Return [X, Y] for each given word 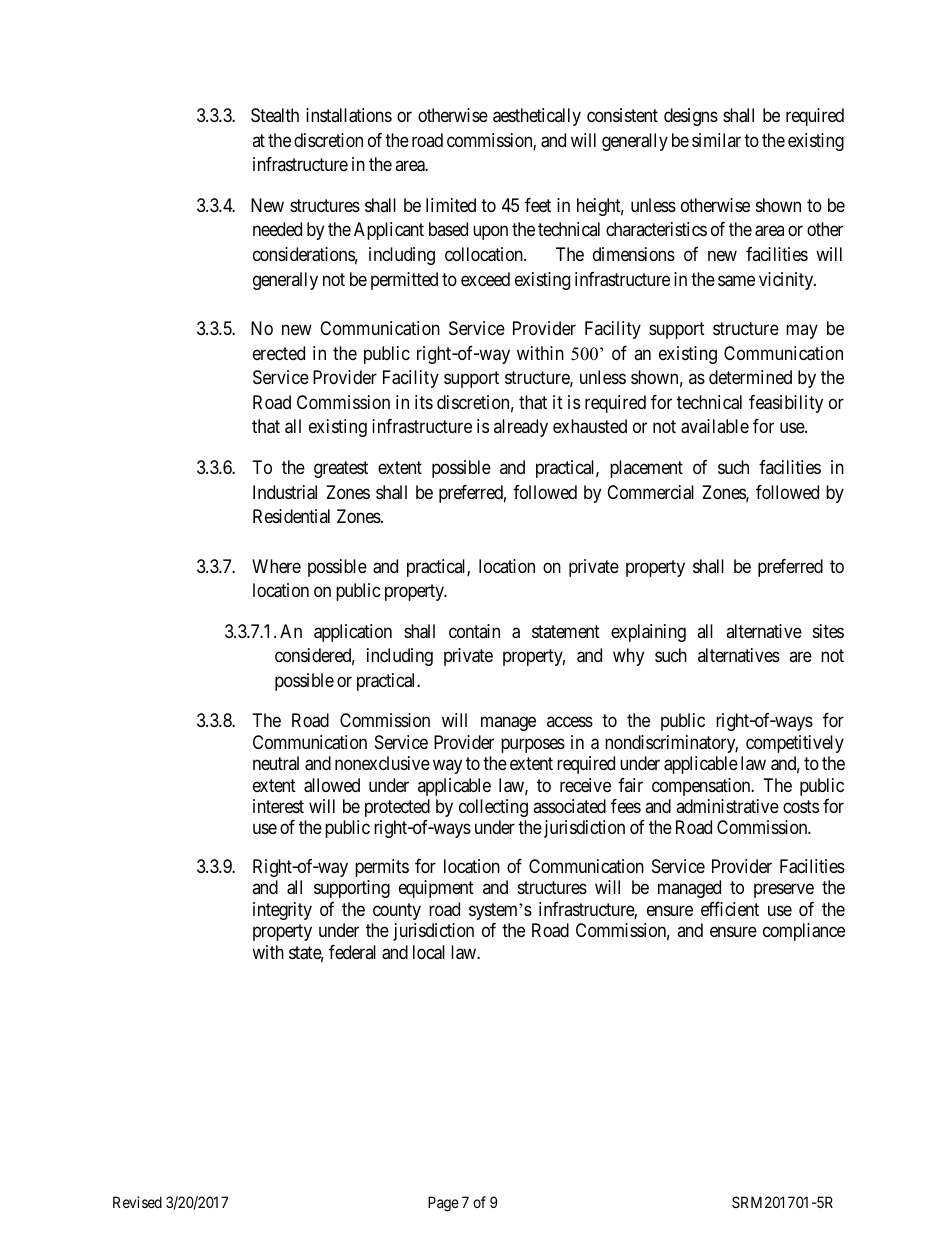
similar [716, 140]
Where [276, 566]
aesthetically [537, 117]
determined [750, 377]
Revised [137, 1202]
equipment [436, 889]
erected [279, 353]
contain [474, 631]
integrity [282, 911]
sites [828, 631]
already [521, 428]
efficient [730, 909]
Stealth [275, 115]
